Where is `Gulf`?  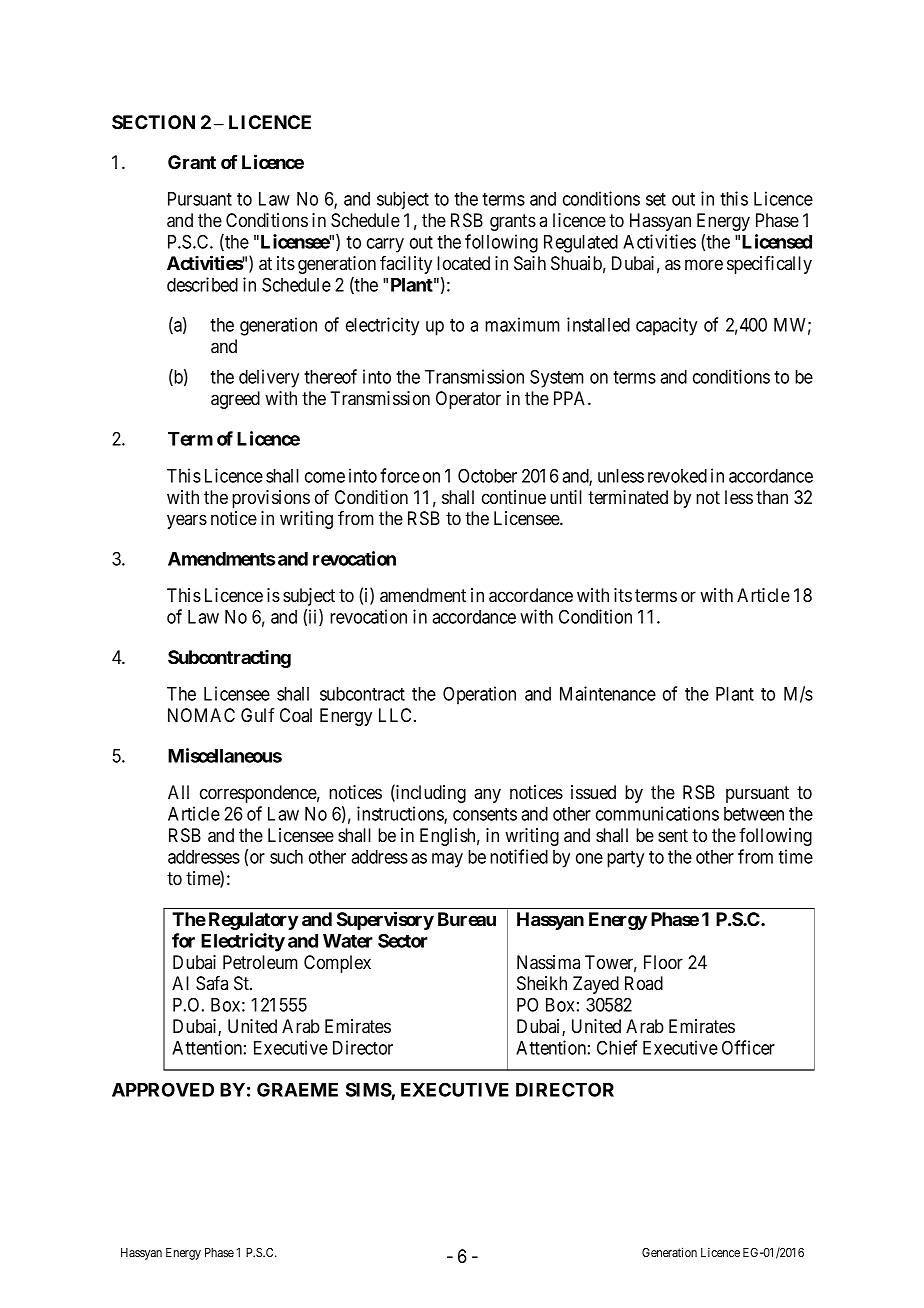
Gulf is located at coordinates (258, 715).
